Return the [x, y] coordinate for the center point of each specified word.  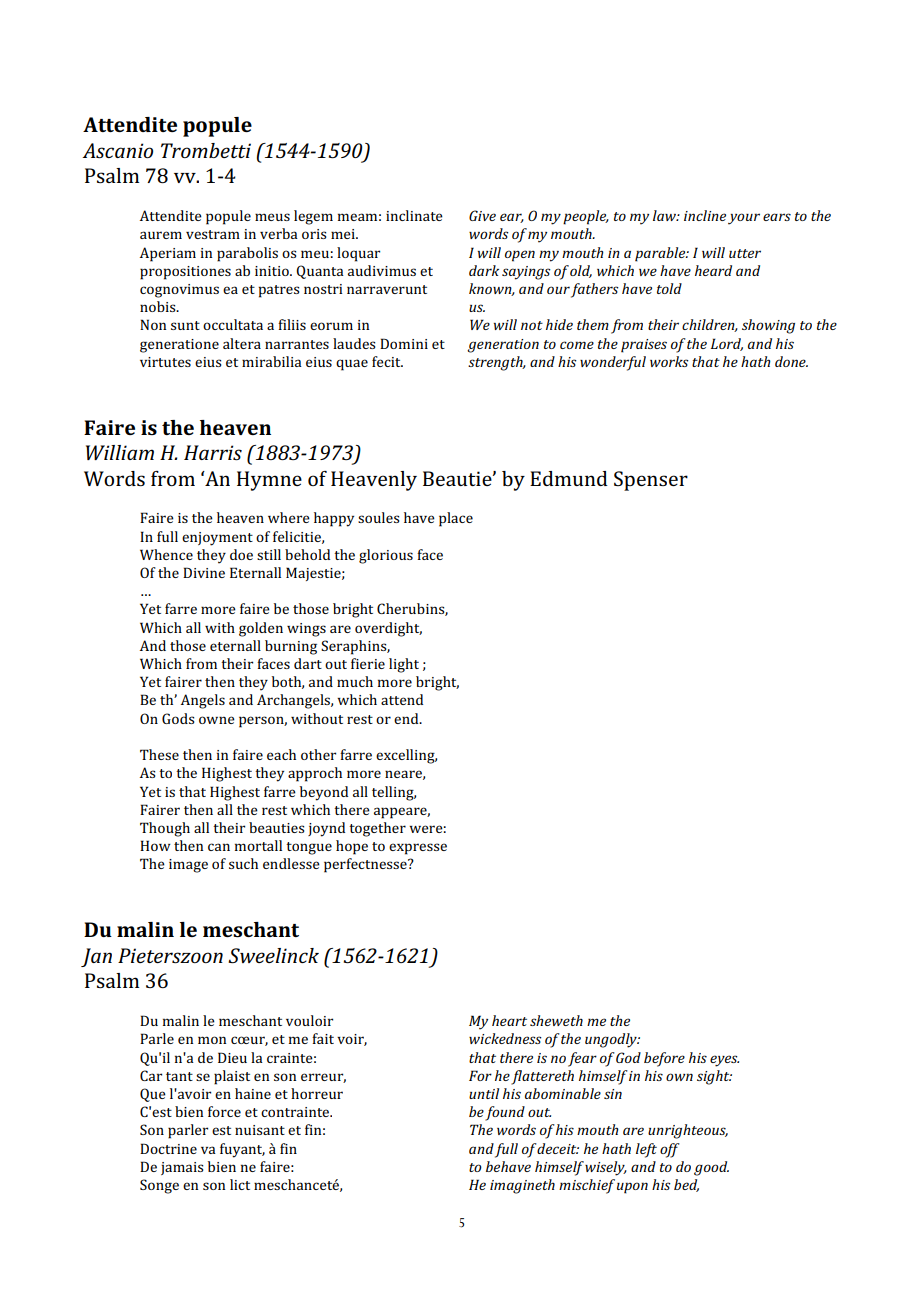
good [711, 1168]
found [505, 1113]
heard [713, 270]
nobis [159, 306]
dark [484, 270]
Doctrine [168, 1148]
